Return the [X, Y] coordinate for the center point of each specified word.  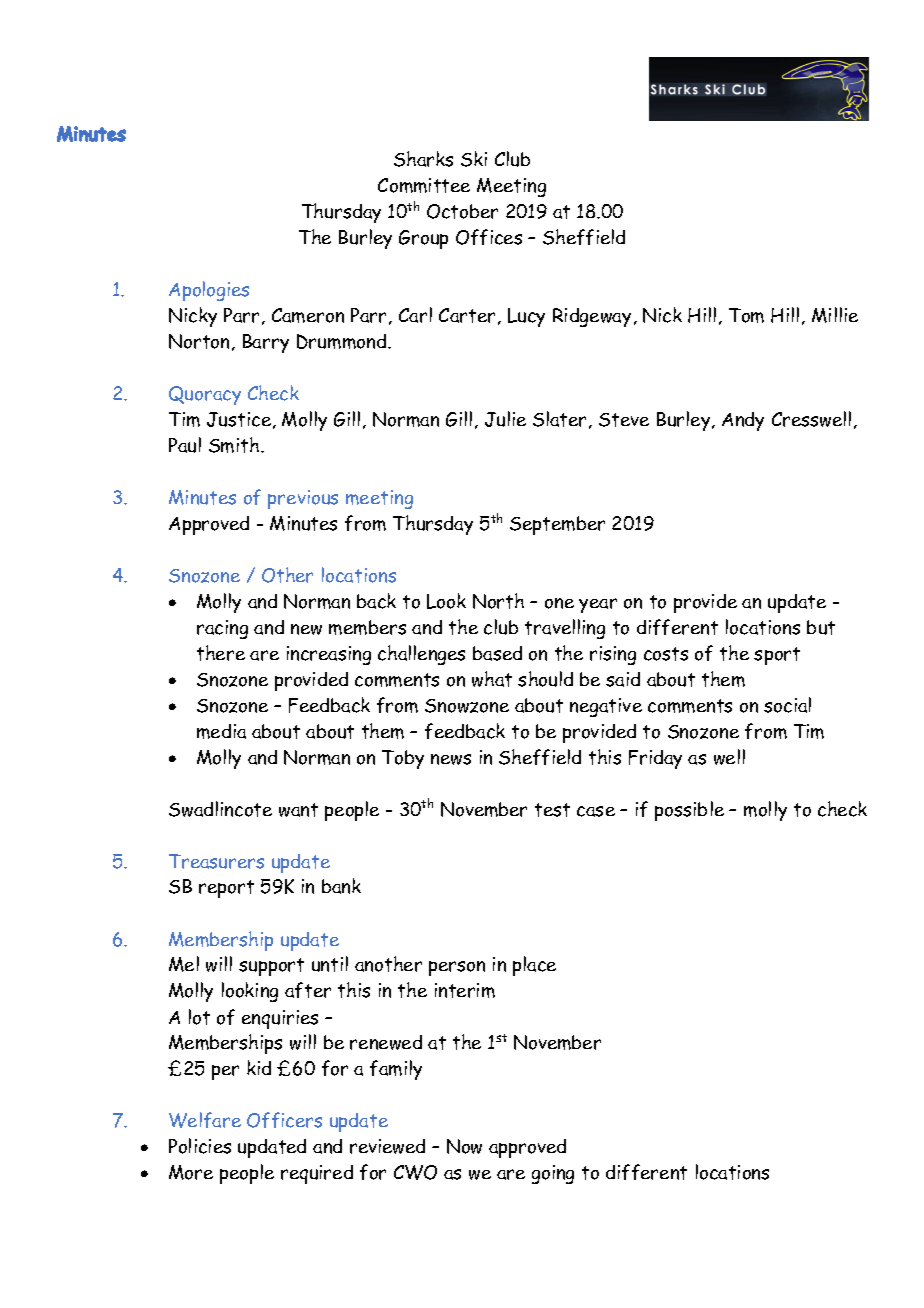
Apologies [209, 291]
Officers [284, 1120]
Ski [474, 159]
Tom [746, 315]
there [221, 653]
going [553, 1174]
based [497, 653]
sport [777, 656]
